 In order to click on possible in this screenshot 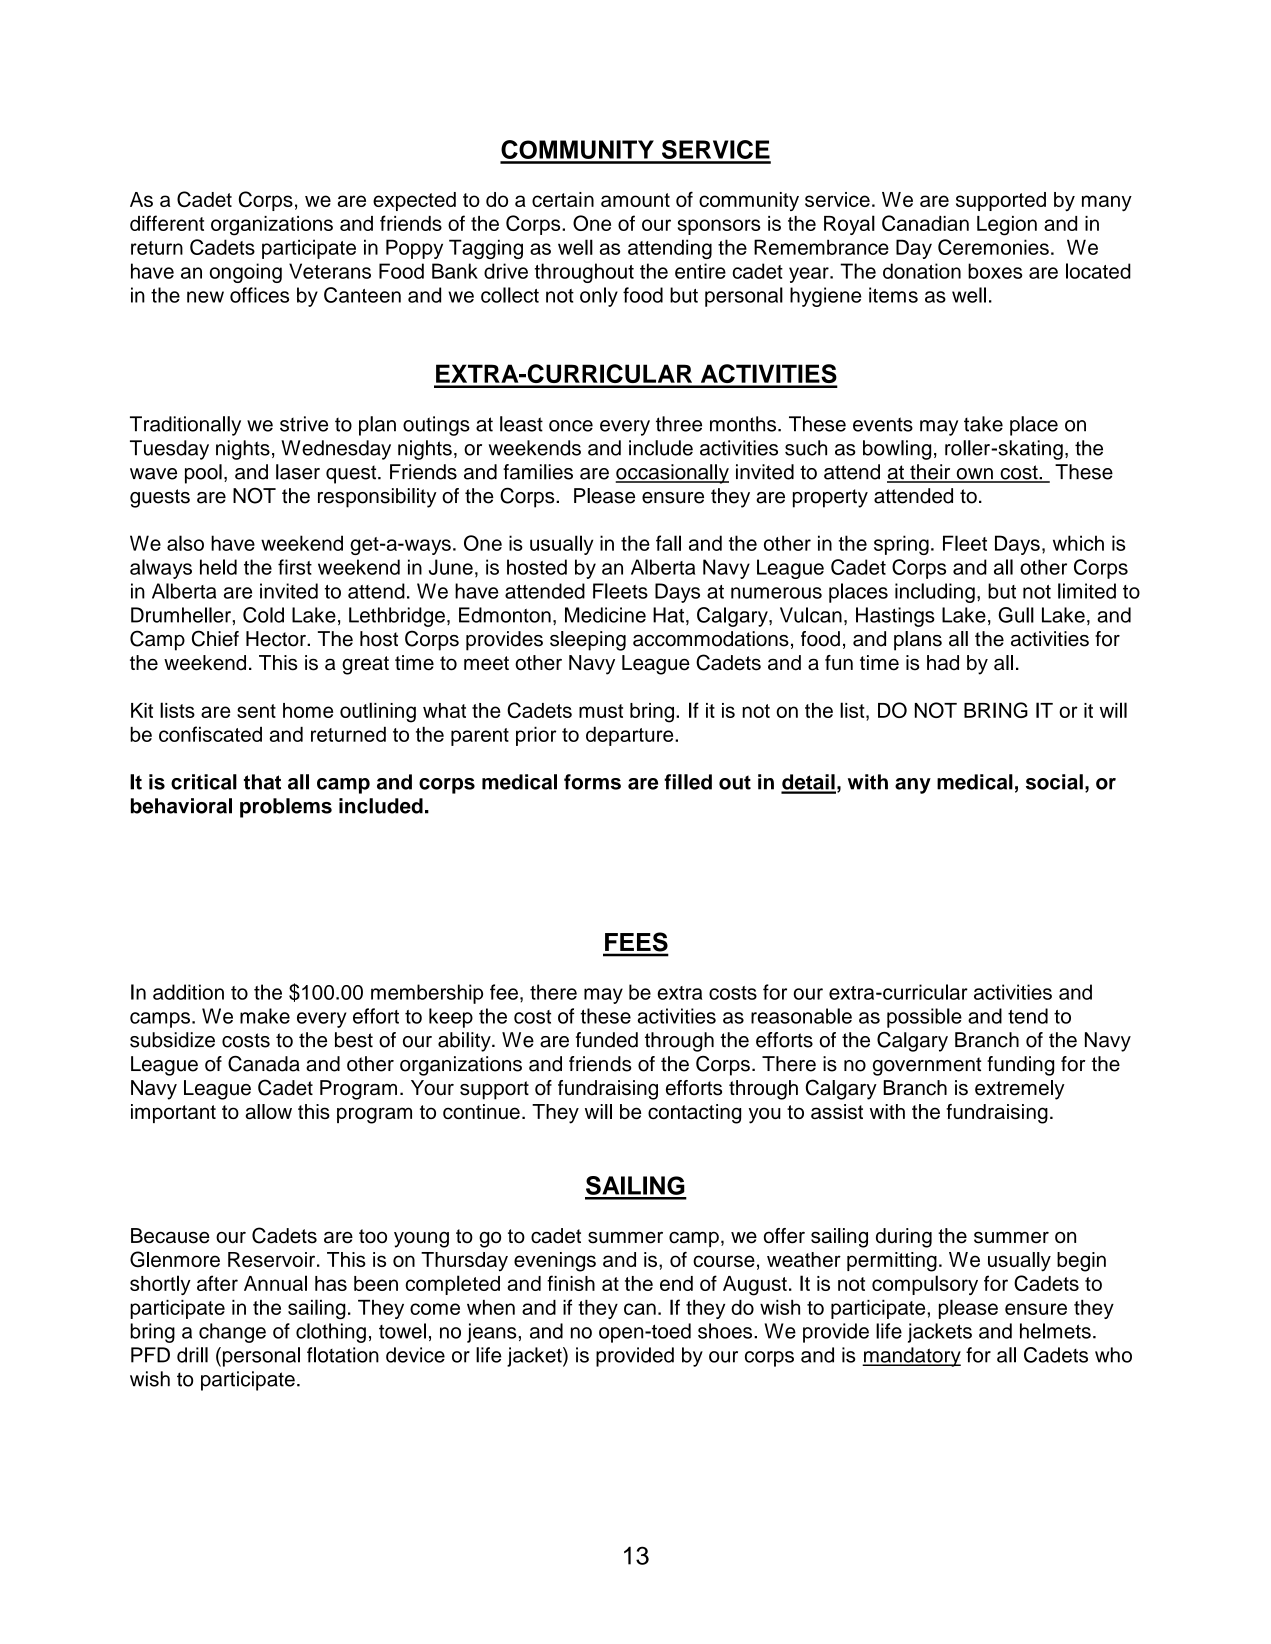, I will do `click(924, 1018)`.
